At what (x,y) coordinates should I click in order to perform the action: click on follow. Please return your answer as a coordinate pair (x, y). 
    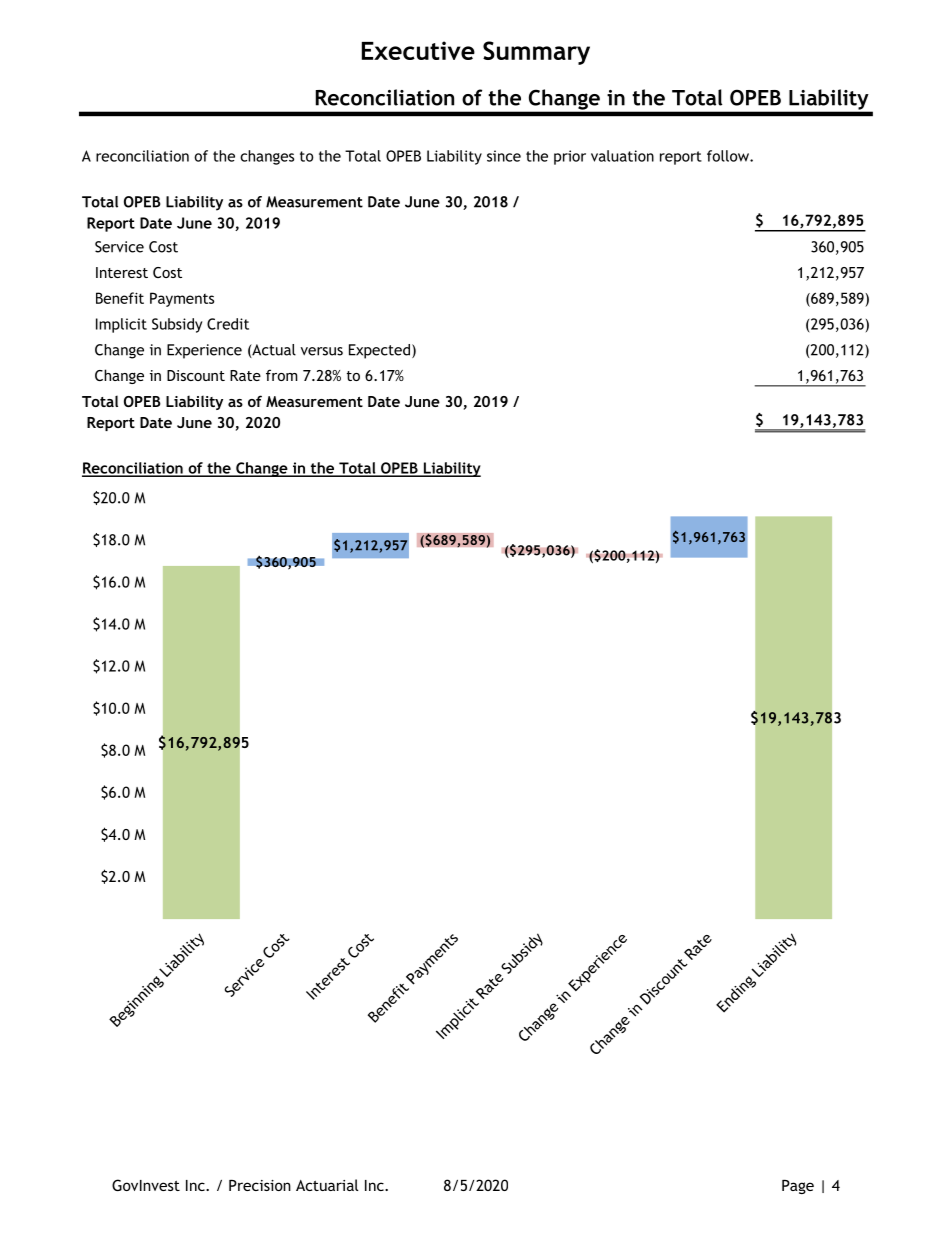
    Looking at the image, I should click on (729, 156).
